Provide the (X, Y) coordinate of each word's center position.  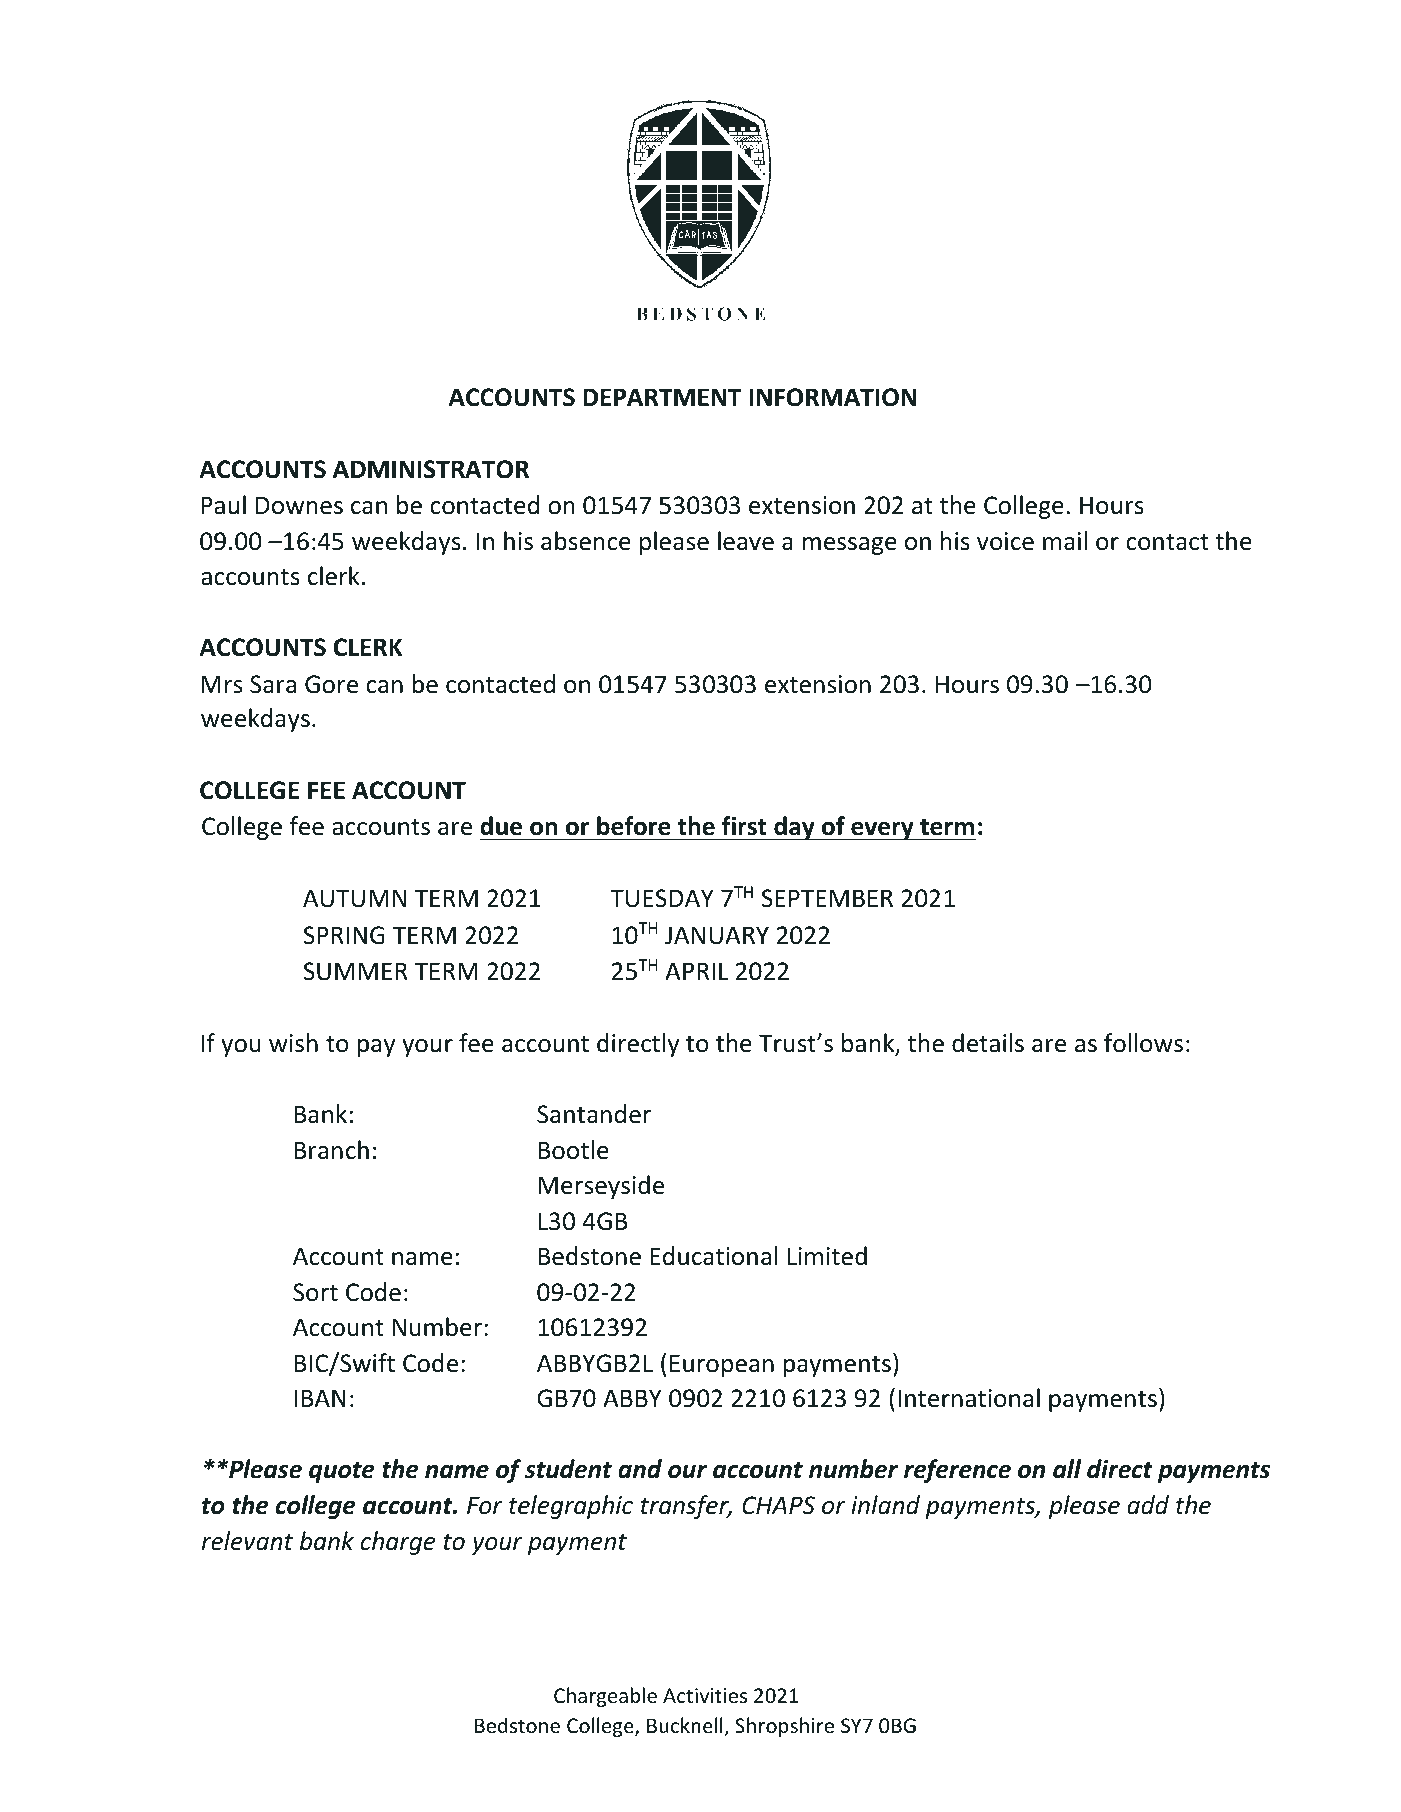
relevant (247, 1541)
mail (1065, 541)
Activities (705, 1696)
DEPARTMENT (662, 397)
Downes (299, 505)
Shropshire (784, 1727)
